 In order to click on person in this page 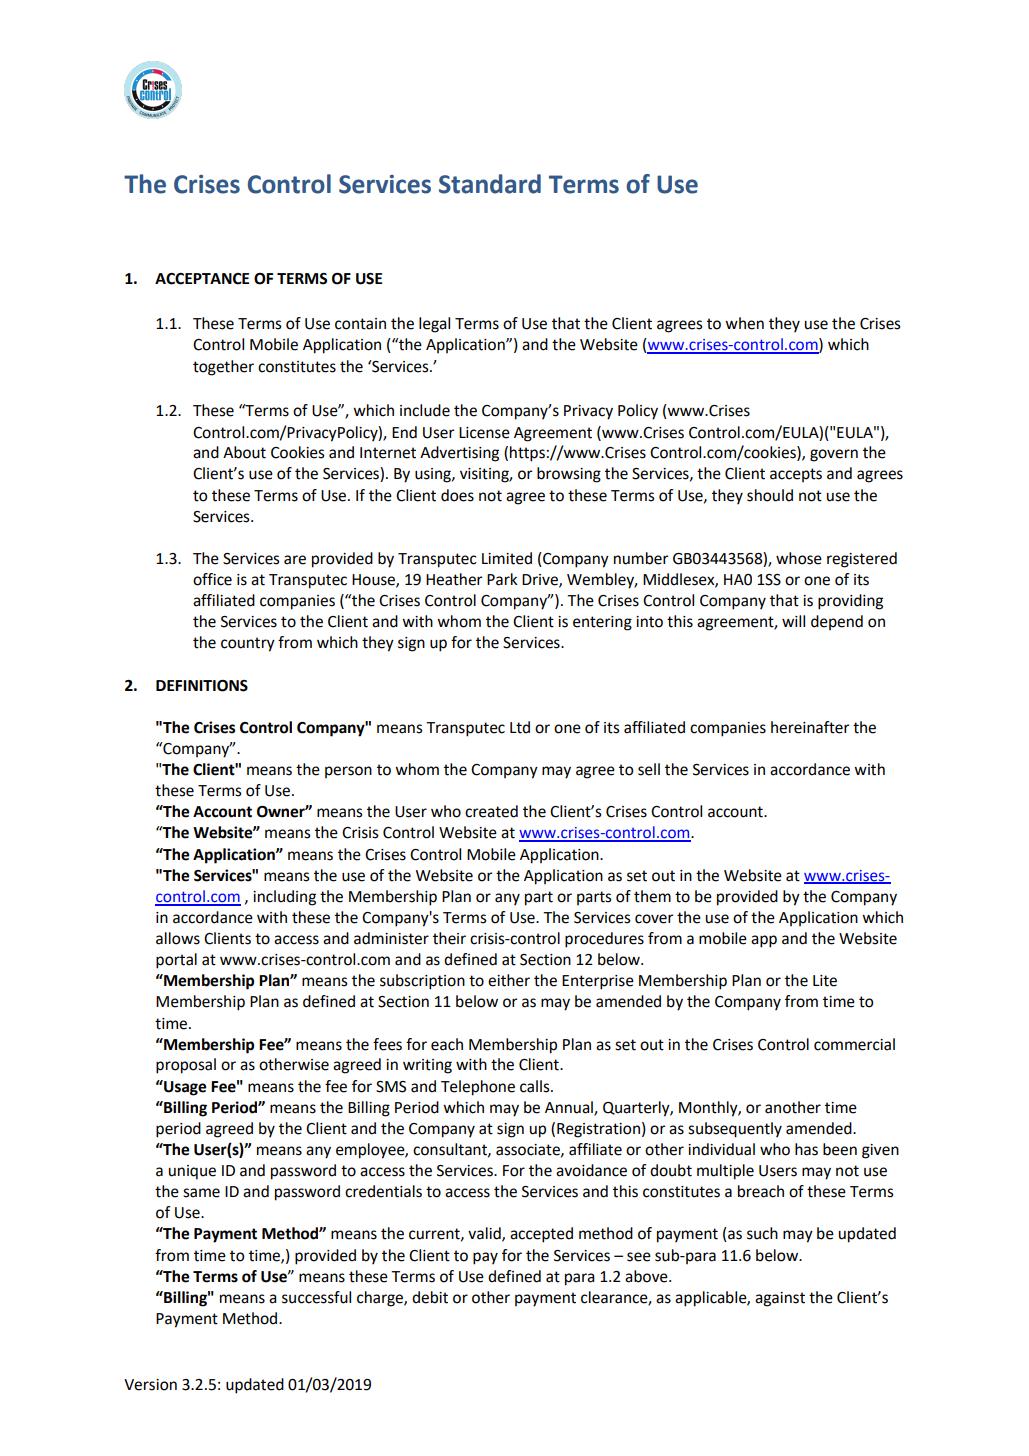, I will do `click(348, 772)`.
